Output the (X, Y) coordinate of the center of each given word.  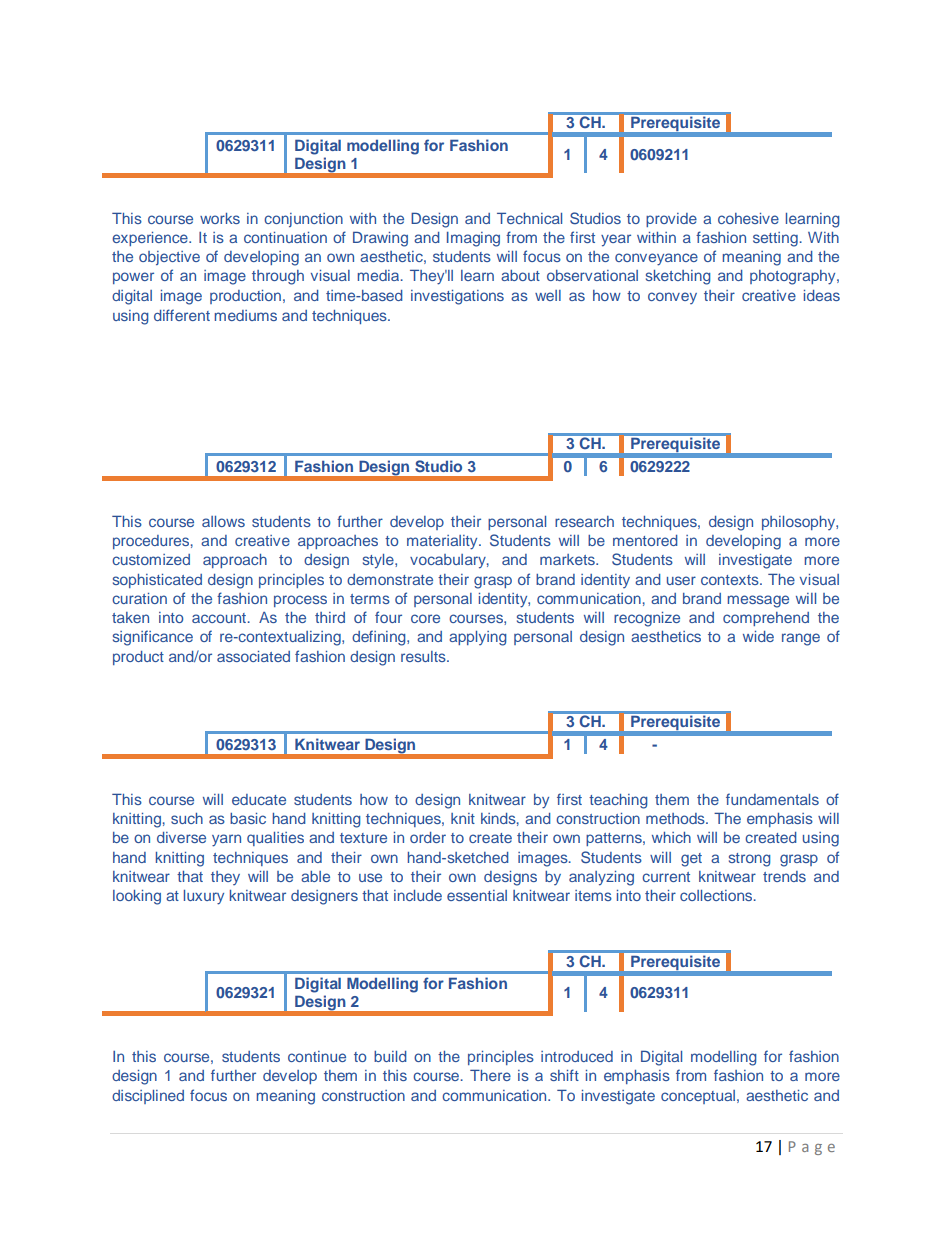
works (220, 218)
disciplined (148, 1097)
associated (253, 656)
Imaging (473, 239)
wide (758, 636)
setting (775, 239)
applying (478, 638)
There (490, 1075)
